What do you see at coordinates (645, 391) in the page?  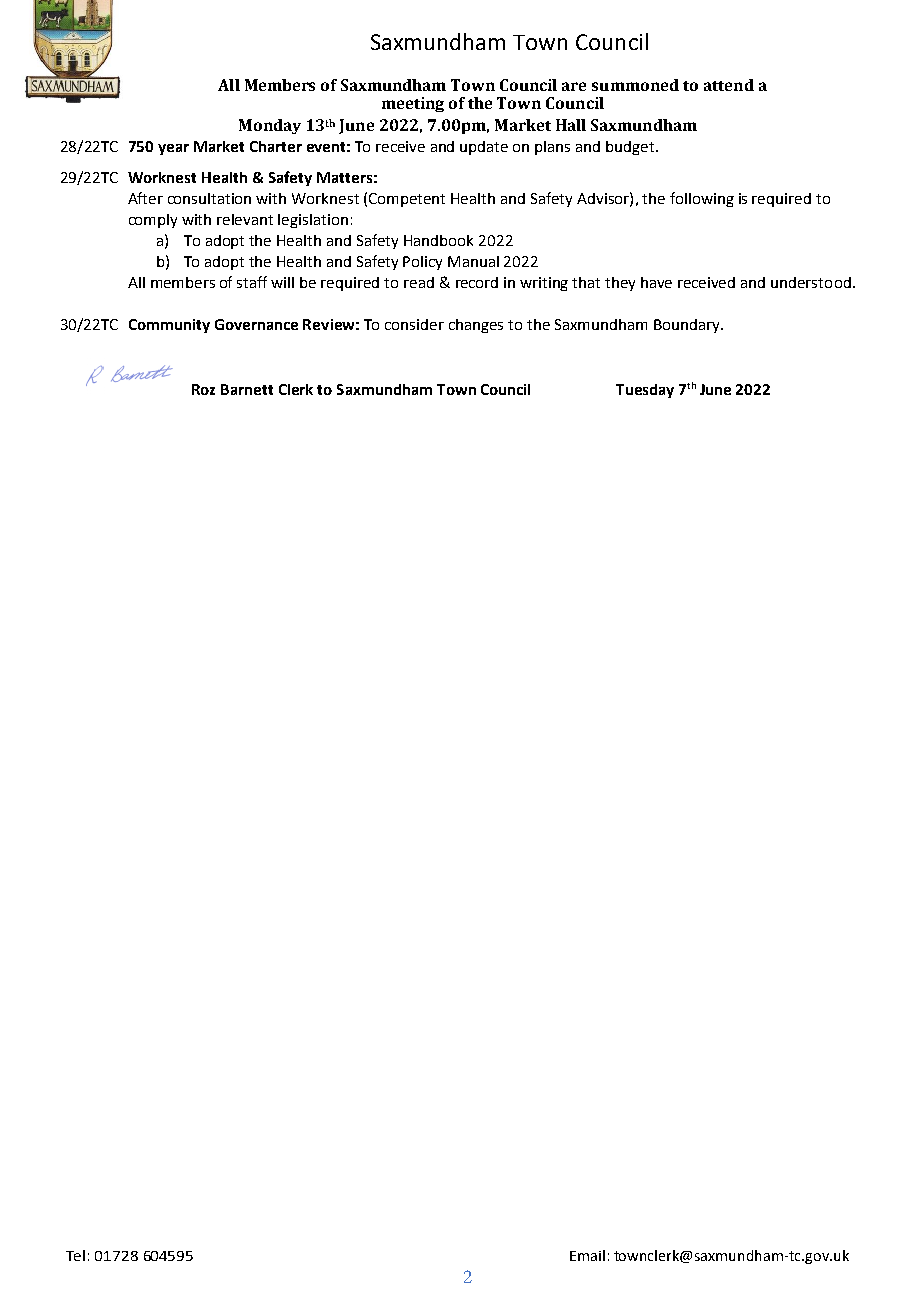 I see `Tuesday` at bounding box center [645, 391].
